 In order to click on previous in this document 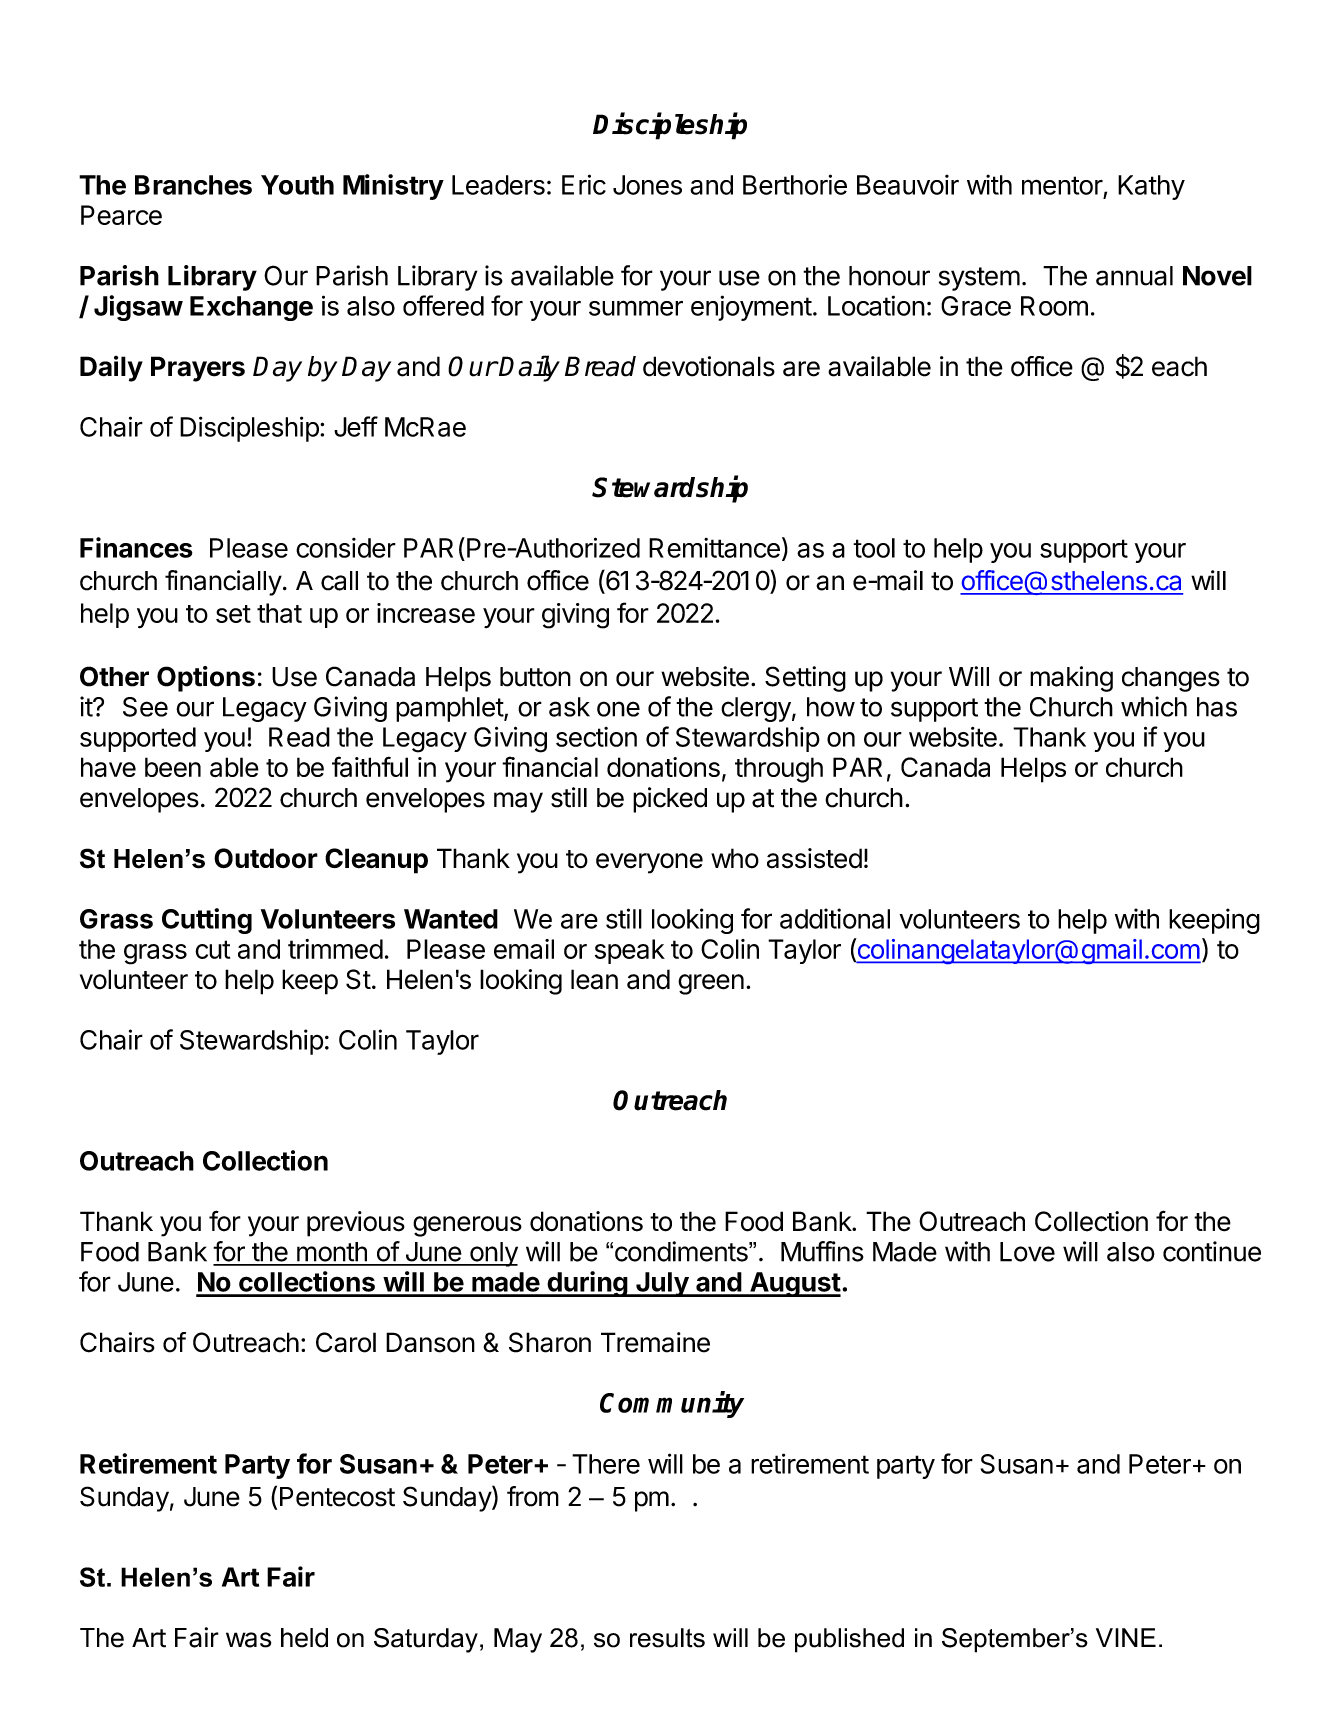, I will do `click(356, 1224)`.
